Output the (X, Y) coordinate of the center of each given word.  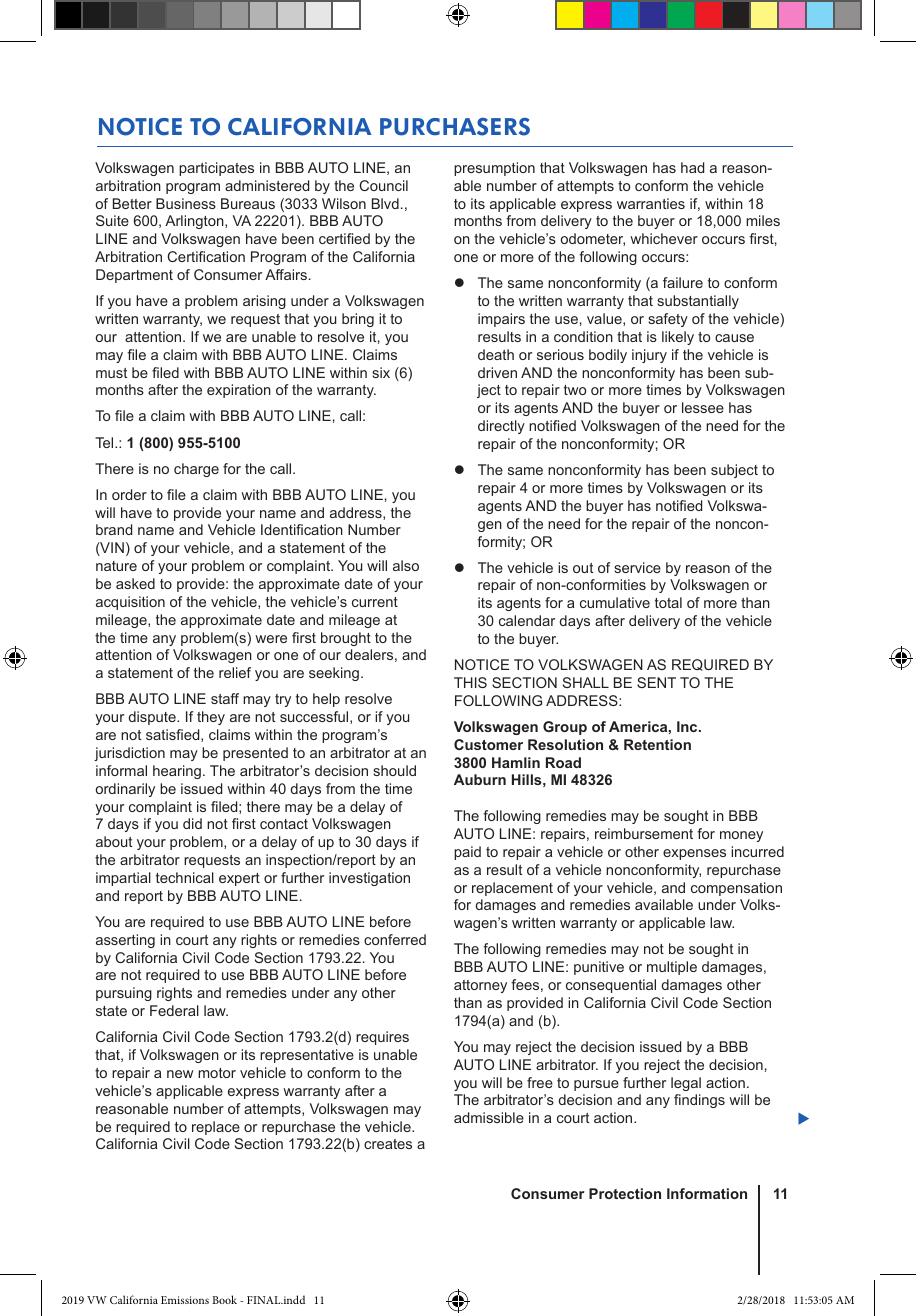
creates (388, 1144)
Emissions (185, 1300)
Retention (657, 744)
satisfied (174, 735)
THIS (470, 682)
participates (216, 169)
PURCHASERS (455, 127)
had (692, 167)
